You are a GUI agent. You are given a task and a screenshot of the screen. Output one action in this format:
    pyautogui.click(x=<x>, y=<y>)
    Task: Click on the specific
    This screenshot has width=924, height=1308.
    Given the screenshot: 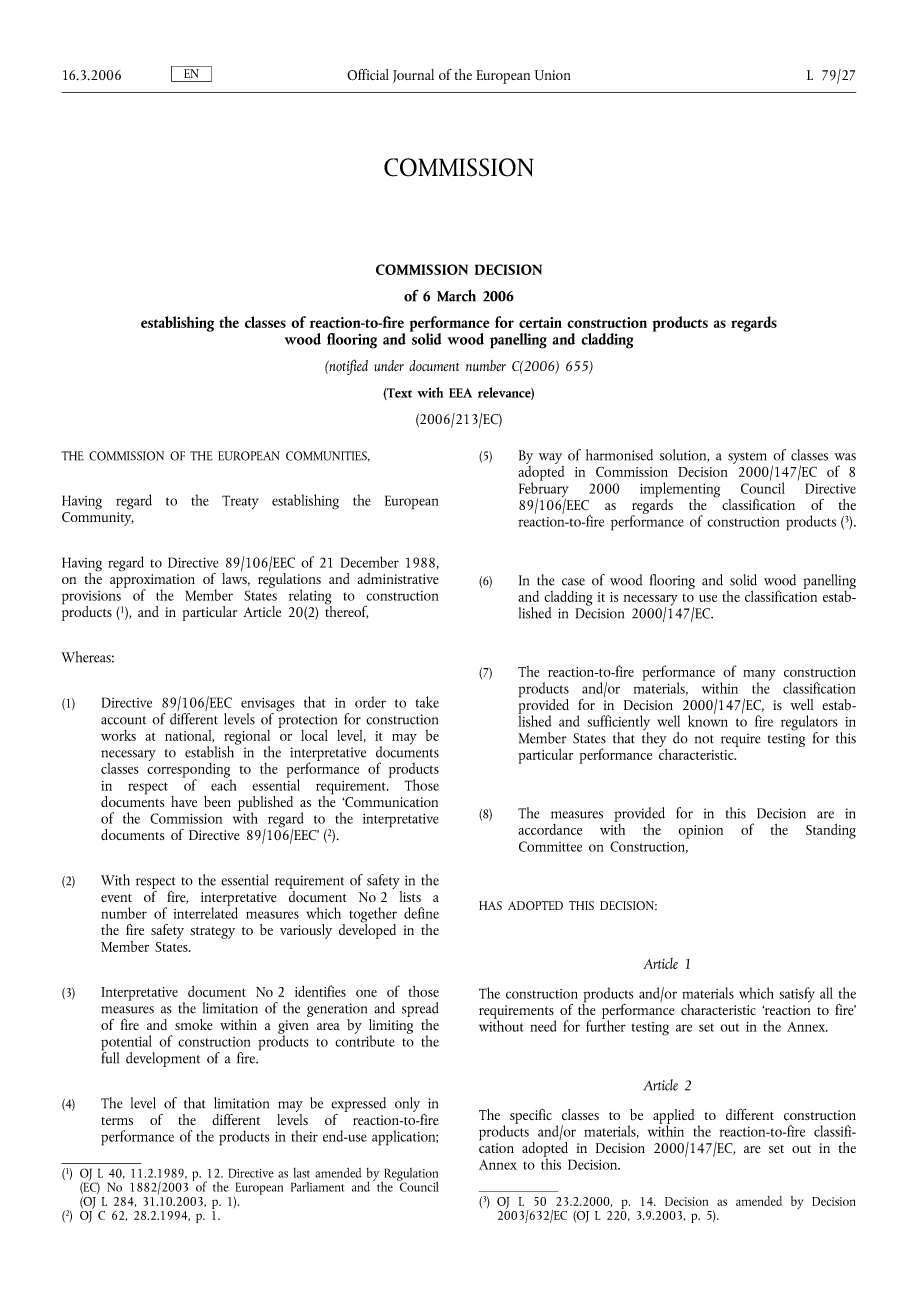 What is the action you would take?
    pyautogui.click(x=531, y=1116)
